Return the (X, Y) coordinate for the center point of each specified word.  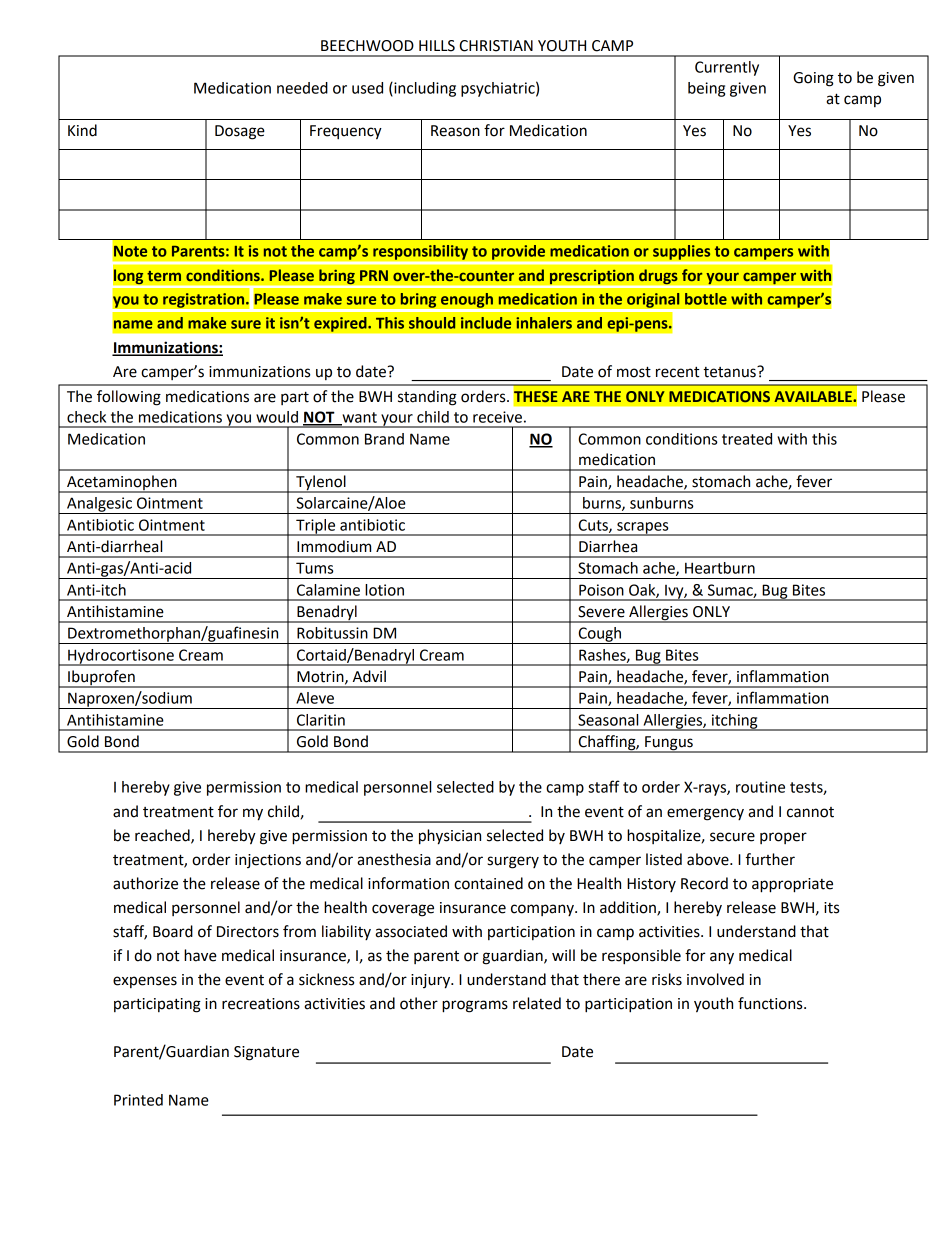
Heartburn (720, 568)
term (164, 276)
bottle (706, 299)
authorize (145, 883)
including (424, 89)
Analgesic (99, 505)
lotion (384, 590)
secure (732, 837)
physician (450, 837)
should (432, 323)
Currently (727, 68)
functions (771, 1003)
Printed (138, 1100)
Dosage (240, 132)
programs (475, 1006)
